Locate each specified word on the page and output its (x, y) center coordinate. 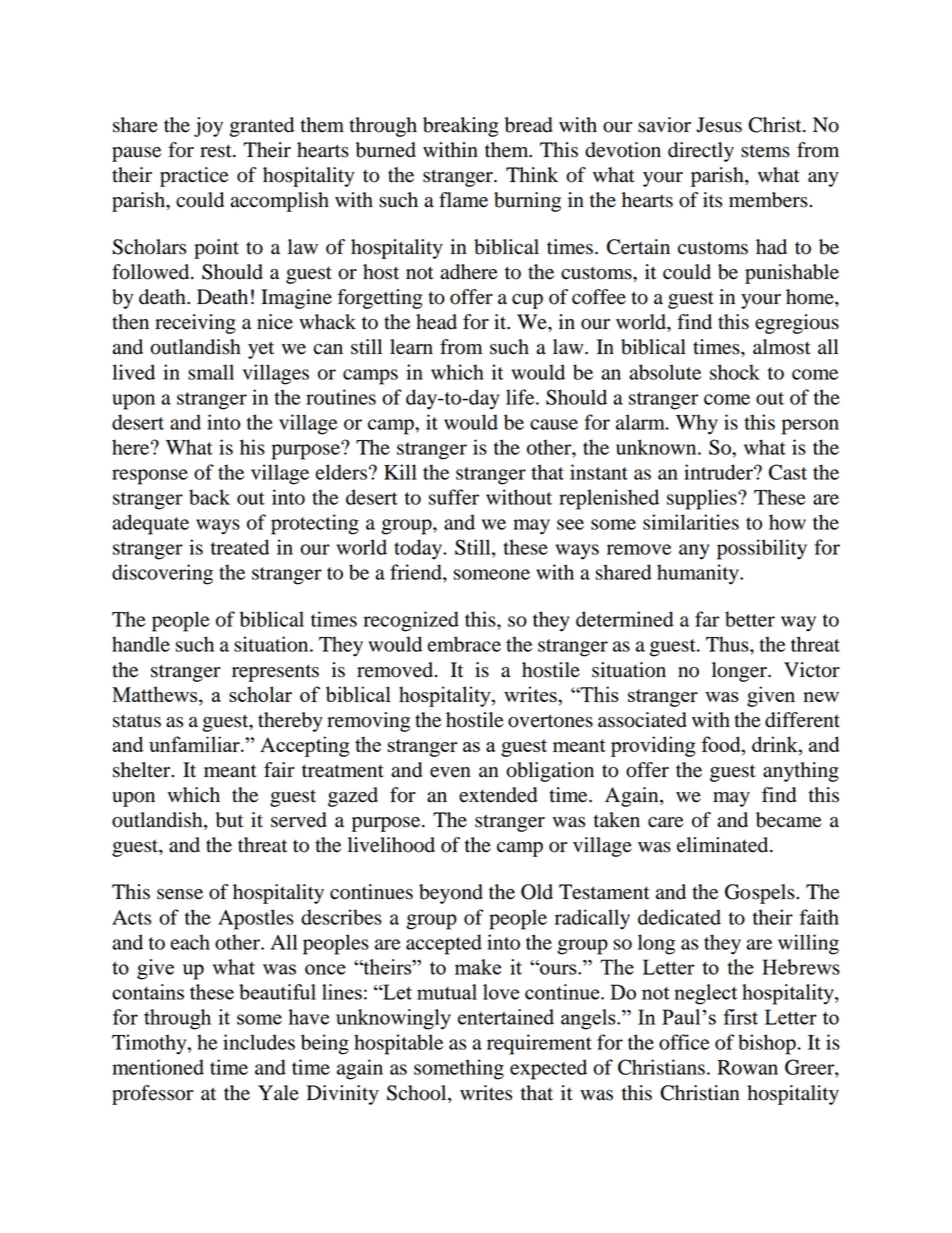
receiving (195, 324)
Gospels (761, 894)
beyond (451, 894)
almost (782, 347)
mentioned (158, 1067)
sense (180, 894)
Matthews (156, 695)
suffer (454, 497)
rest (217, 151)
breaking (460, 127)
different (802, 720)
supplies (703, 499)
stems (765, 151)
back (209, 497)
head (436, 322)
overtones (550, 721)
